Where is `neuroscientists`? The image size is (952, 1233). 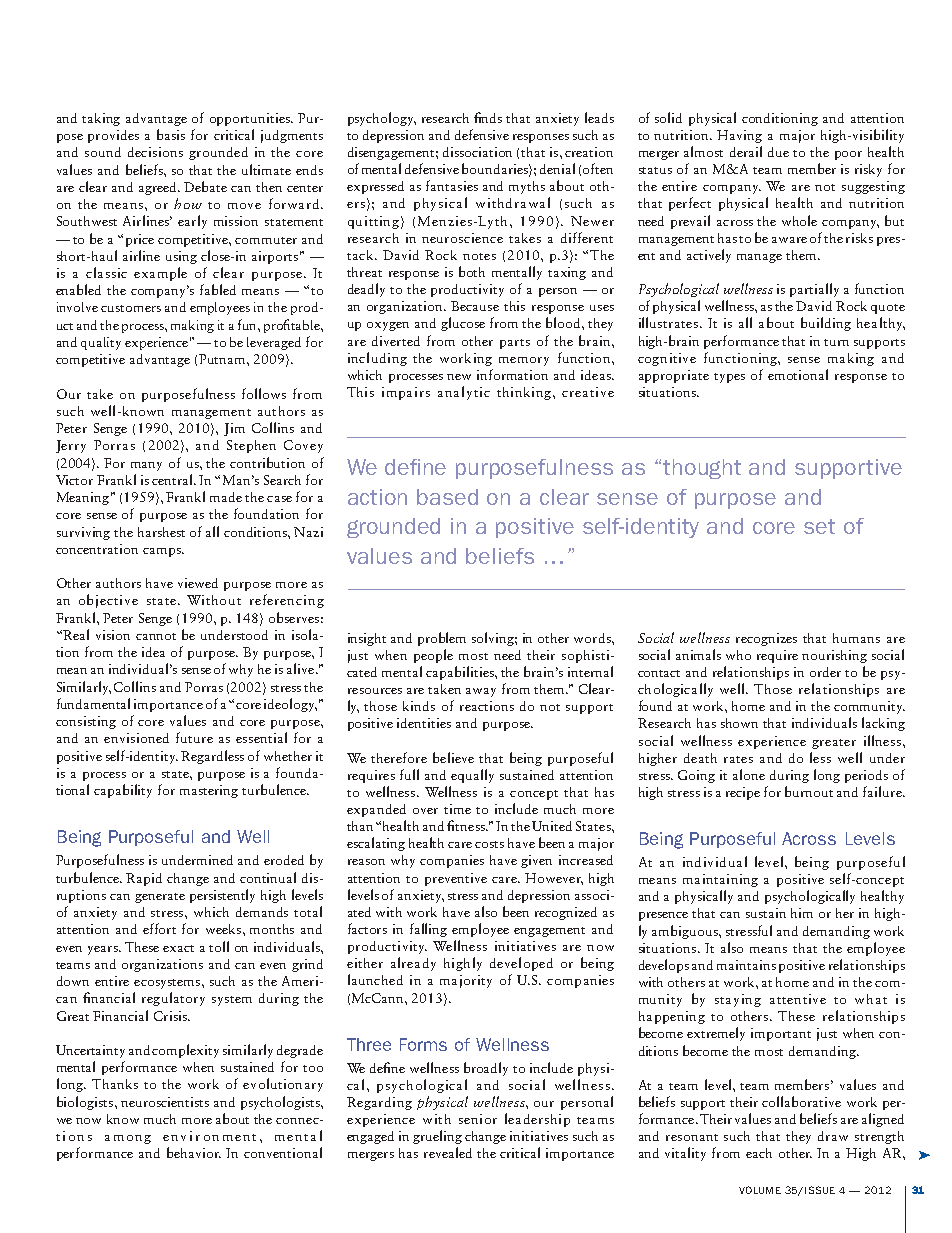 neuroscientists is located at coordinates (165, 1102).
